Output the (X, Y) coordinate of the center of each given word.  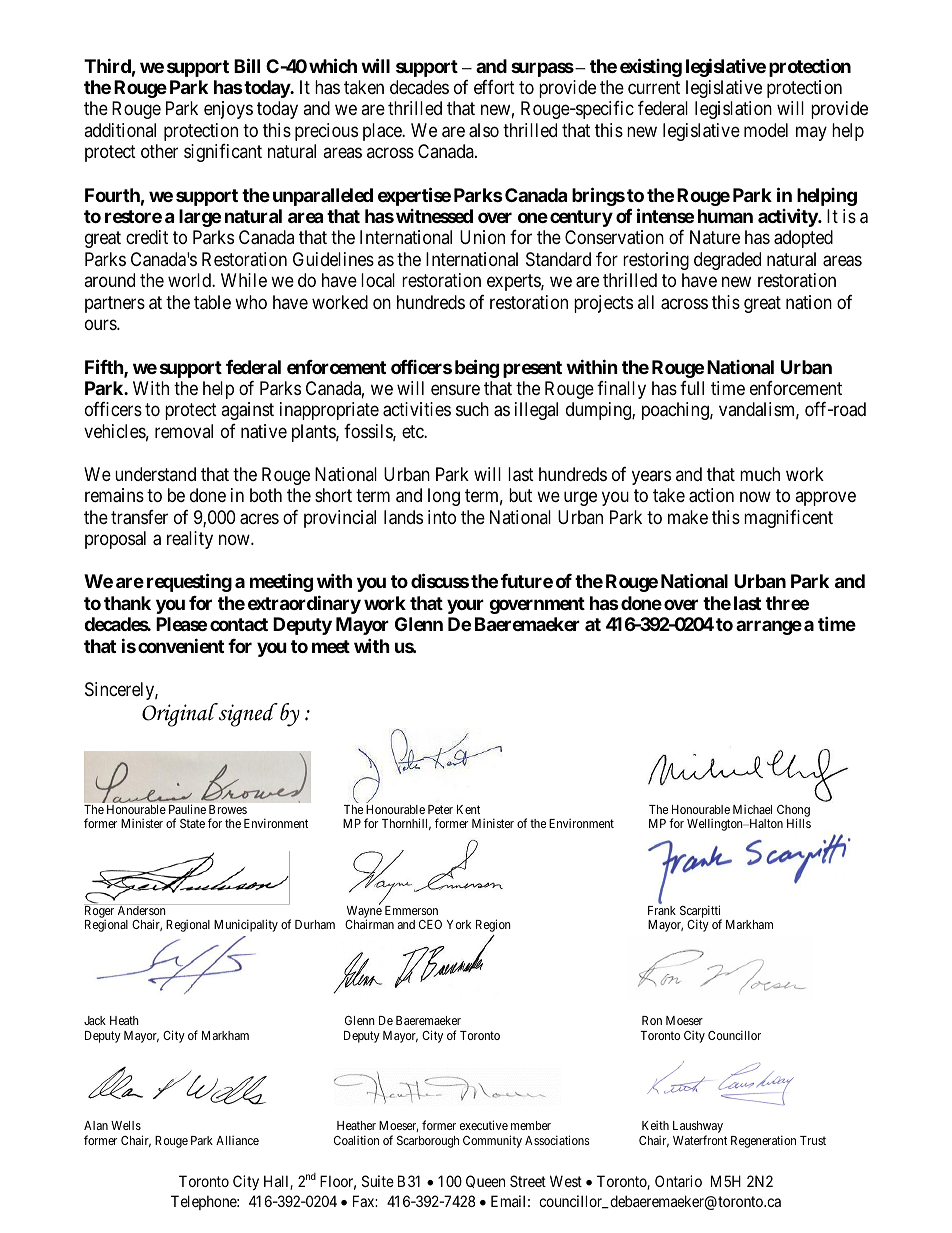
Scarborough (428, 1142)
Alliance (237, 1140)
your (465, 606)
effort (494, 87)
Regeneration (763, 1141)
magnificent (788, 519)
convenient (181, 645)
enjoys (228, 110)
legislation (733, 110)
